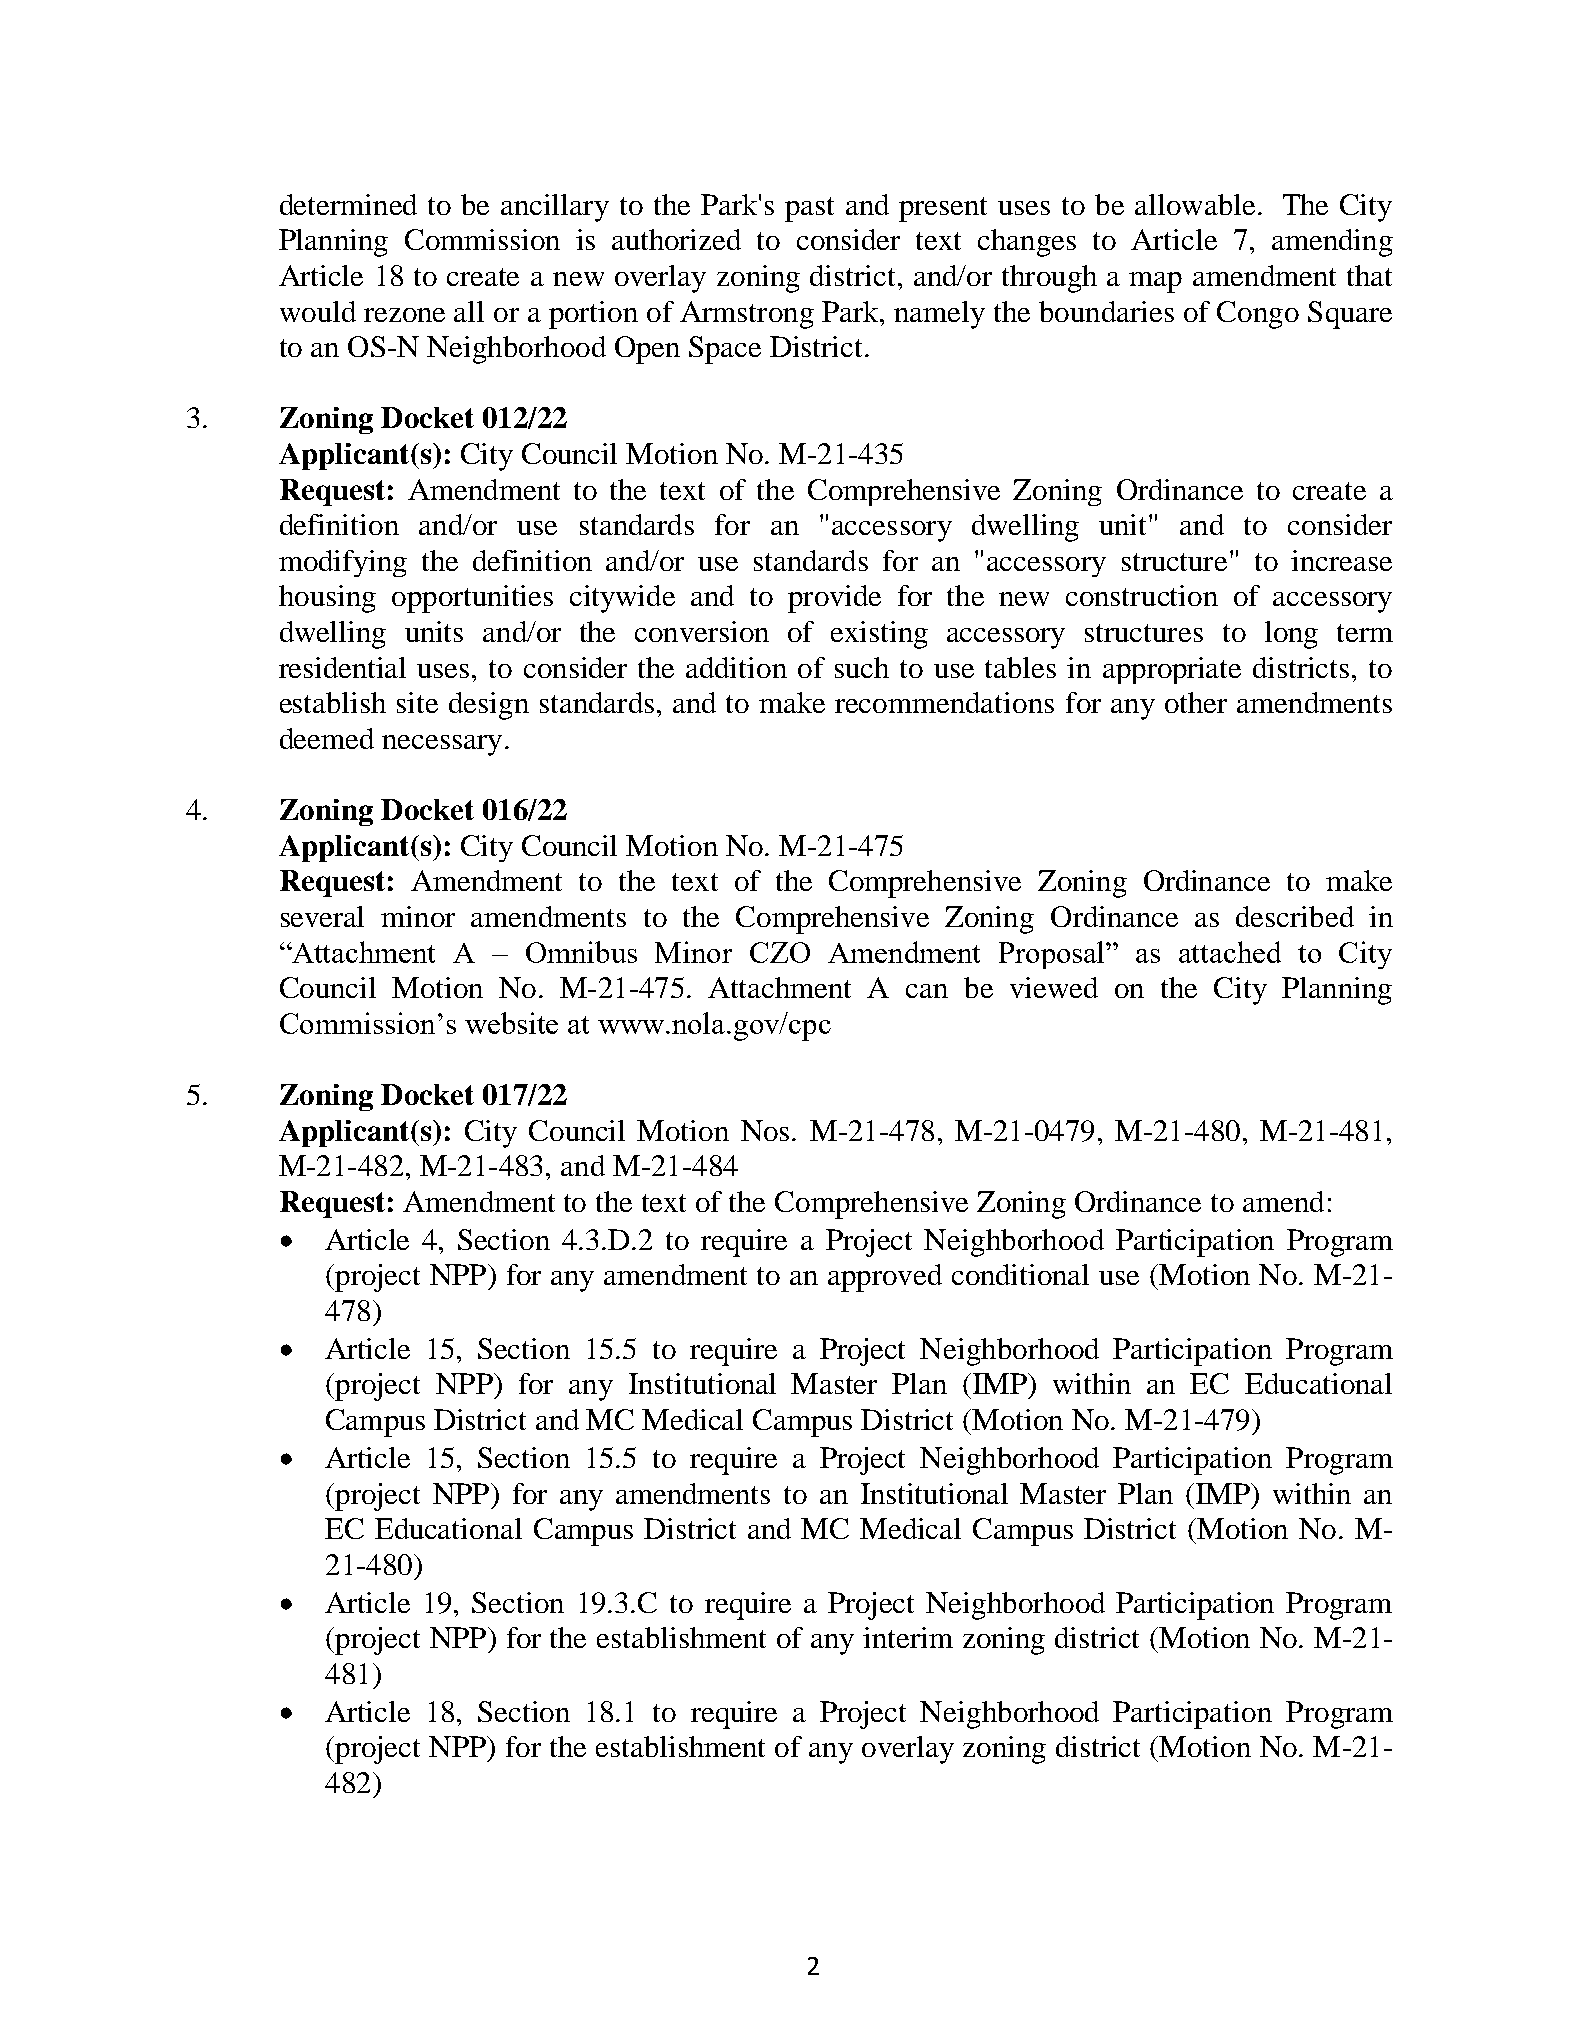  I want to click on allowable, so click(1195, 204).
